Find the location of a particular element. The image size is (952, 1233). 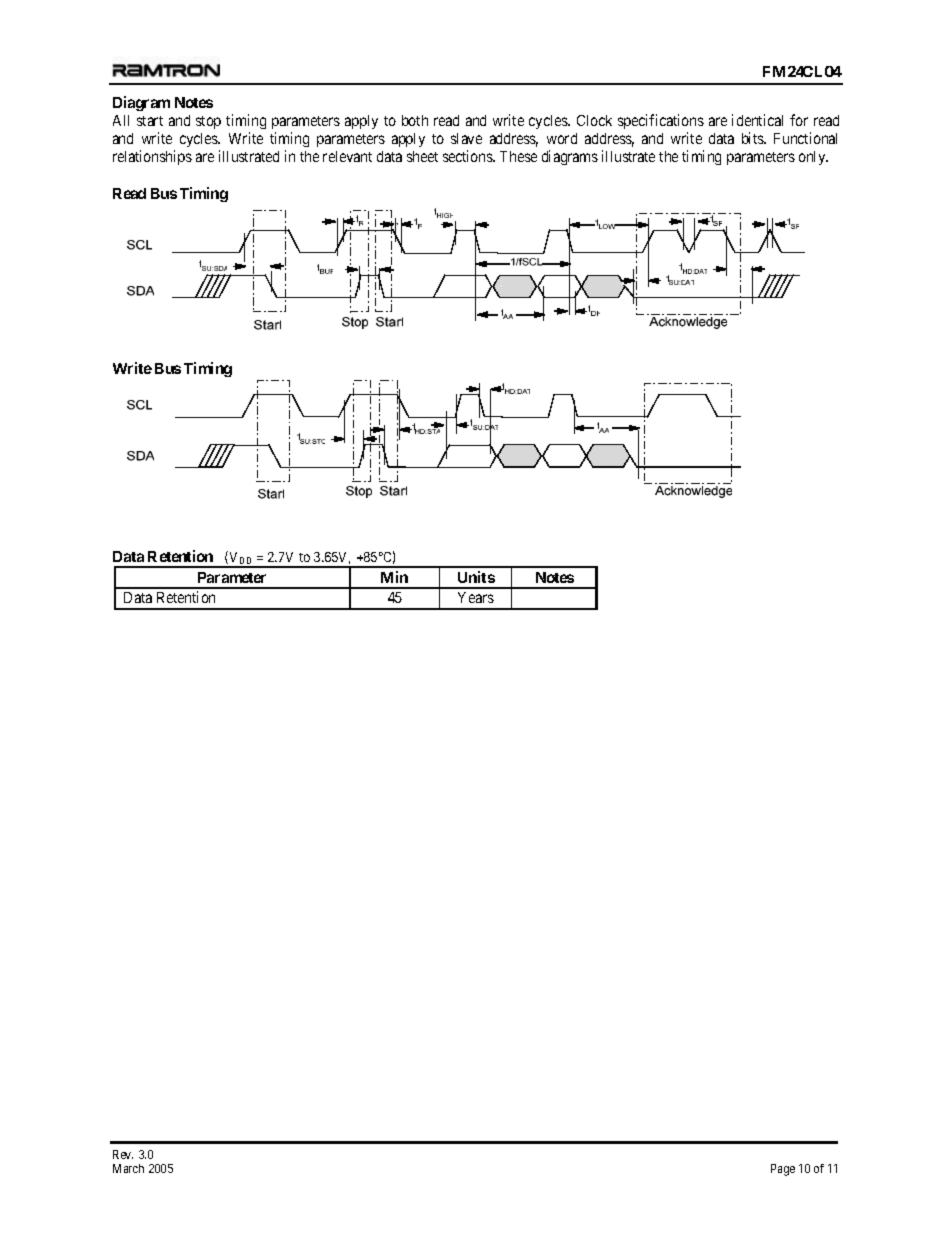

relationships is located at coordinates (152, 157).
